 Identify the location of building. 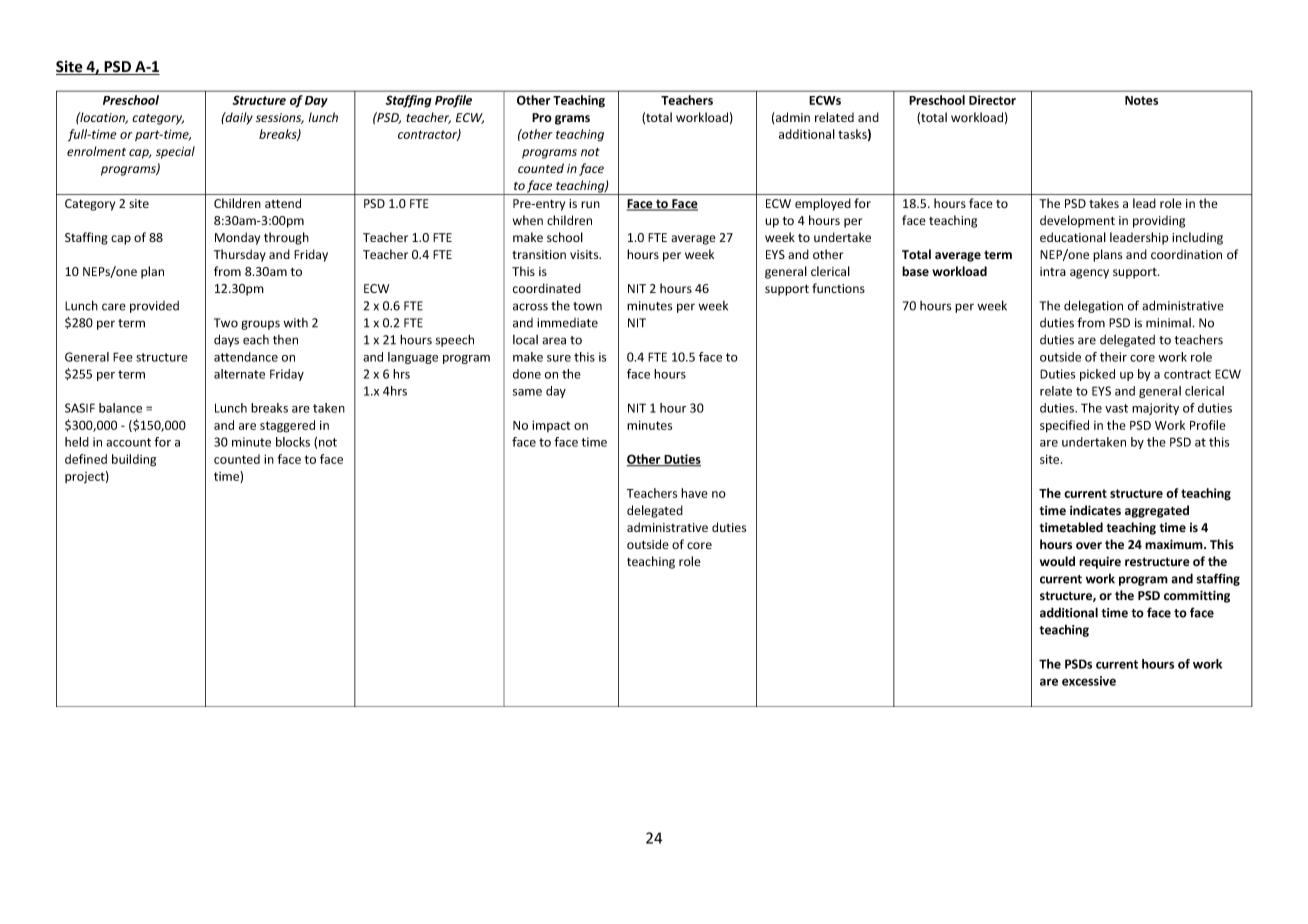
(134, 460).
